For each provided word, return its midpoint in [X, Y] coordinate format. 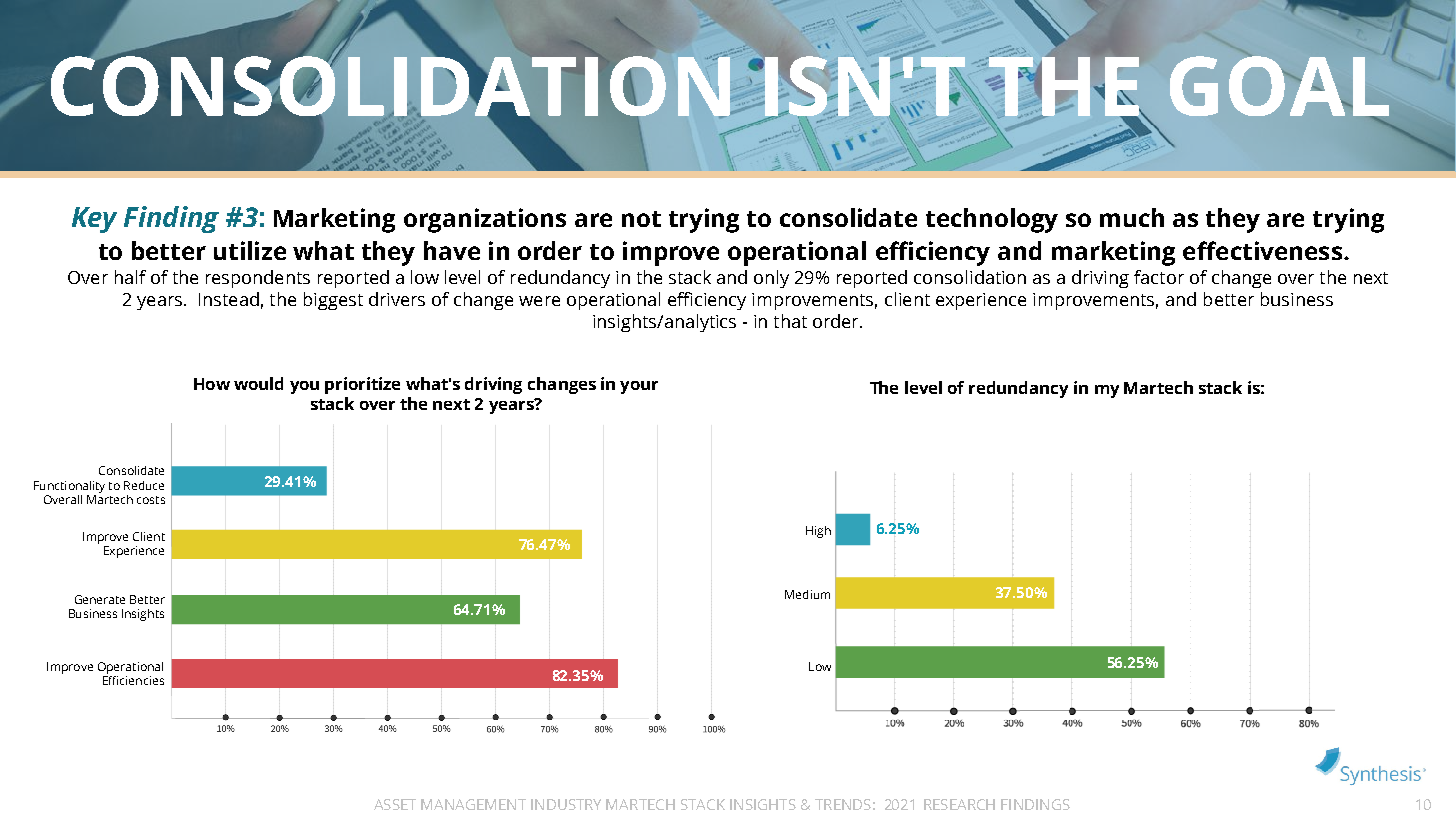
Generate [100, 599]
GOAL [1279, 87]
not [641, 219]
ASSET [395, 804]
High [818, 532]
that [790, 321]
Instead [229, 299]
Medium [807, 594]
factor [1159, 277]
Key [94, 220]
